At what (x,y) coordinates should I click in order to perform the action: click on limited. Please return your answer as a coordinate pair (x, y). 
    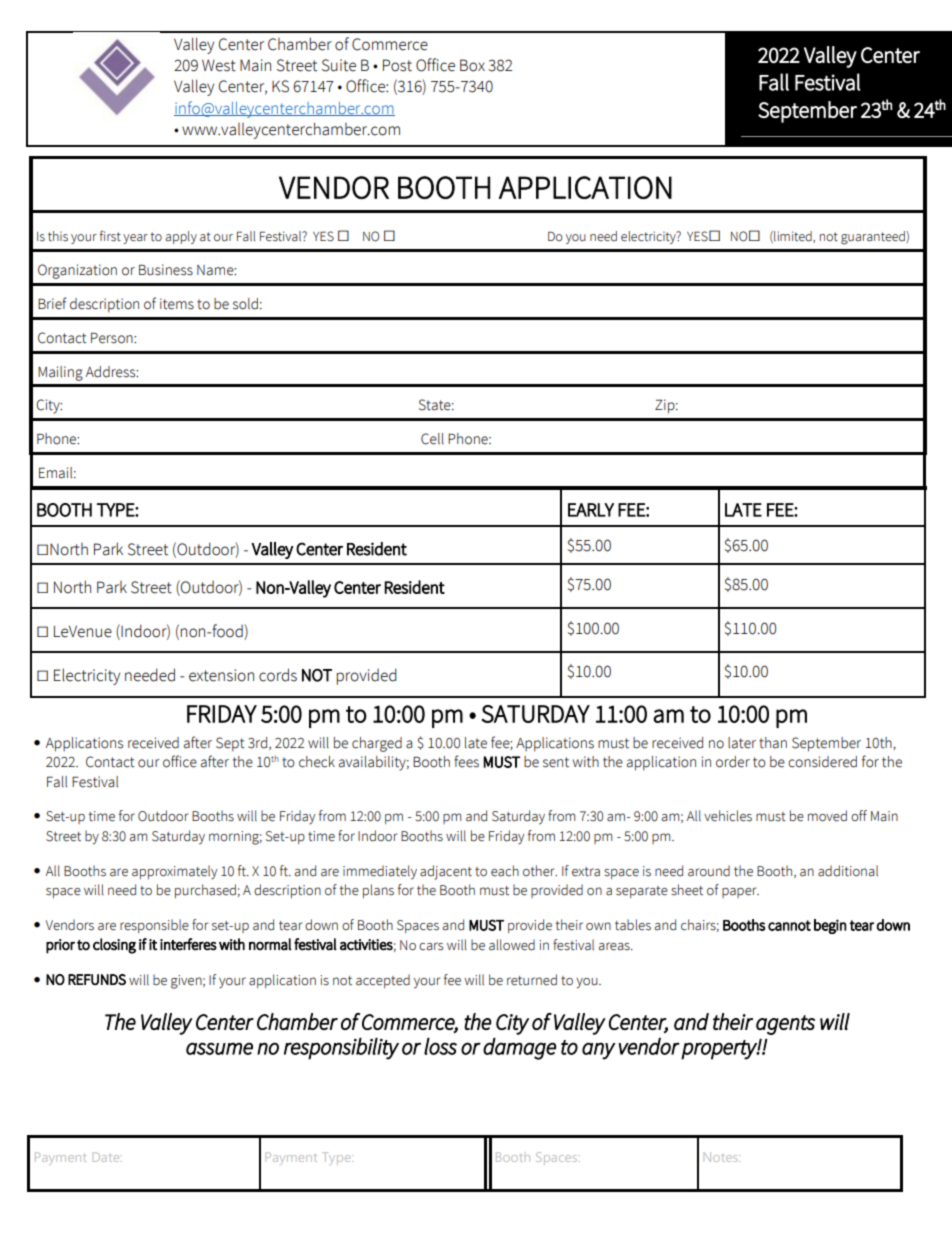
    Looking at the image, I should click on (793, 237).
